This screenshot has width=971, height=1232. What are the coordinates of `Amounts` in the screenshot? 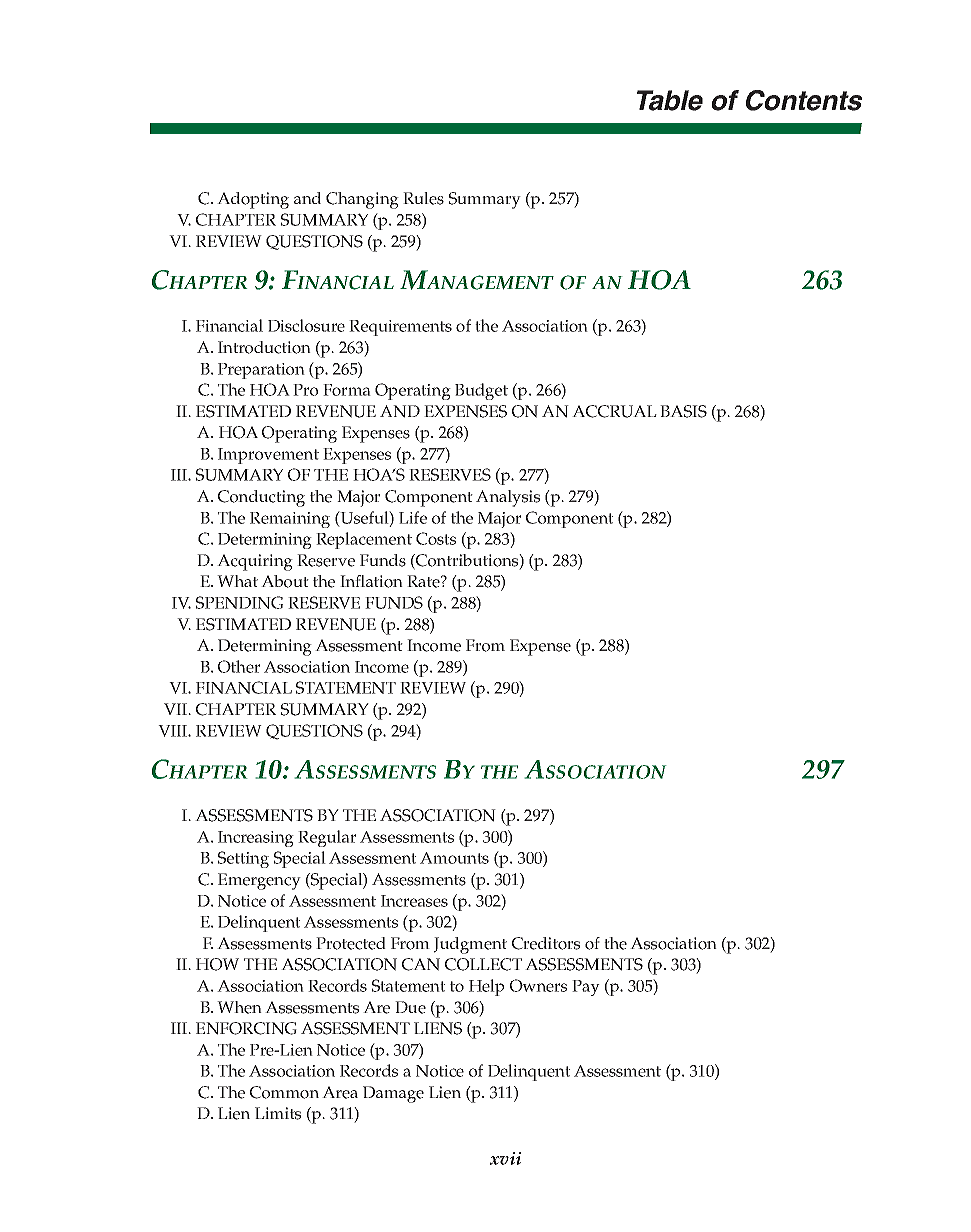 It's located at (454, 858).
